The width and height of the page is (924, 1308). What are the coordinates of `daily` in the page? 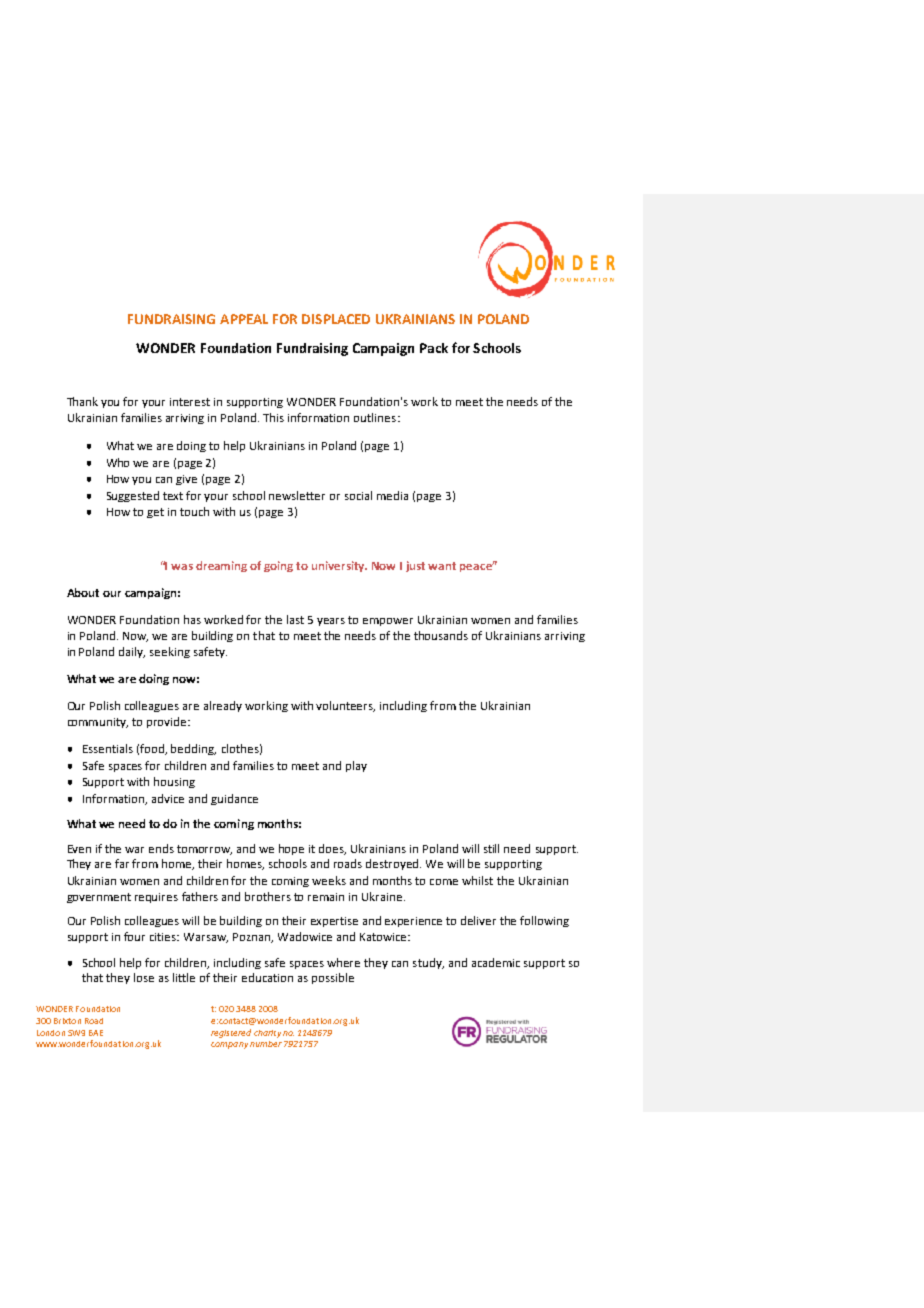 It's located at (132, 652).
